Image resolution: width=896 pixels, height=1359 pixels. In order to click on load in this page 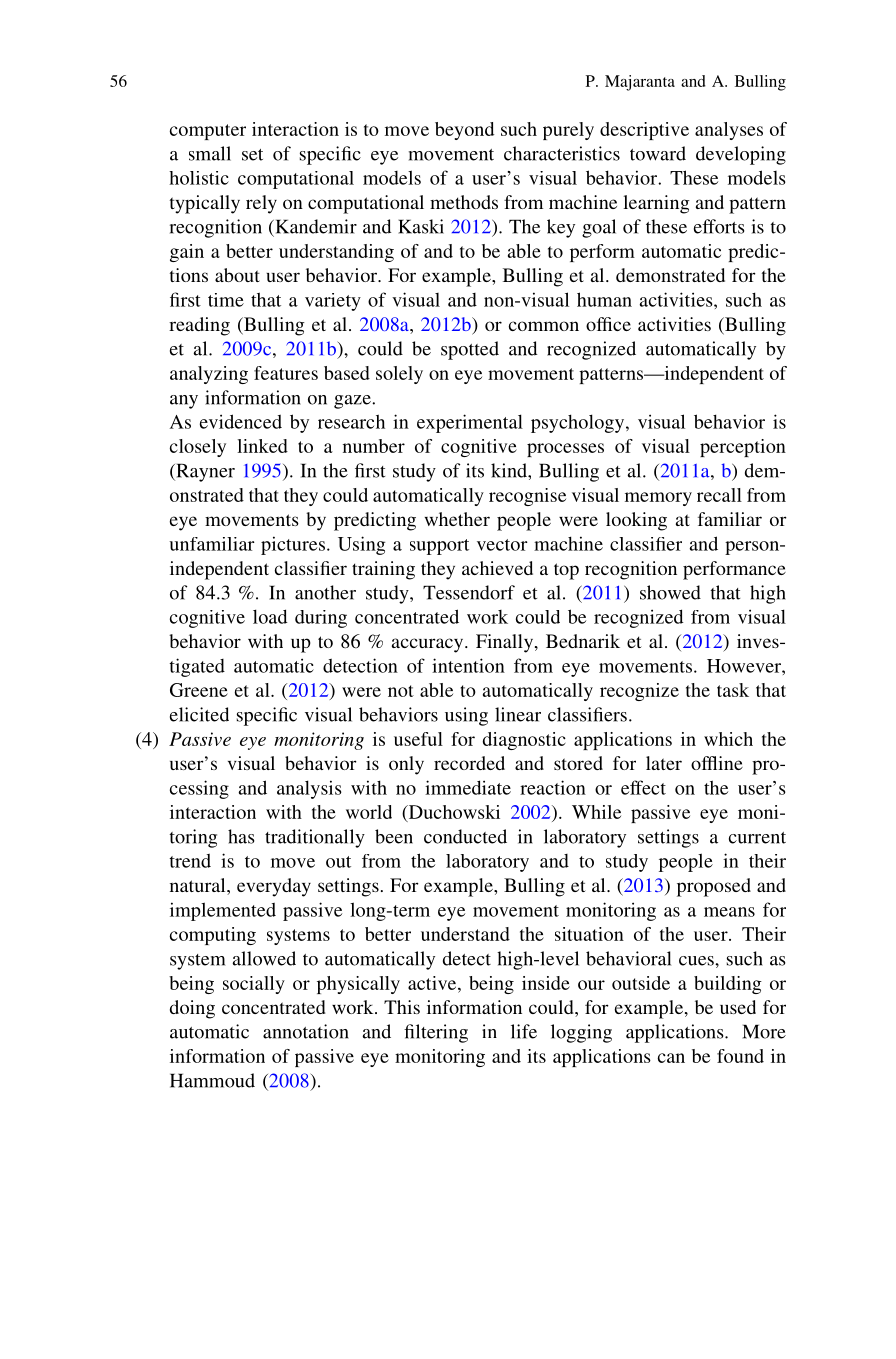, I will do `click(270, 616)`.
